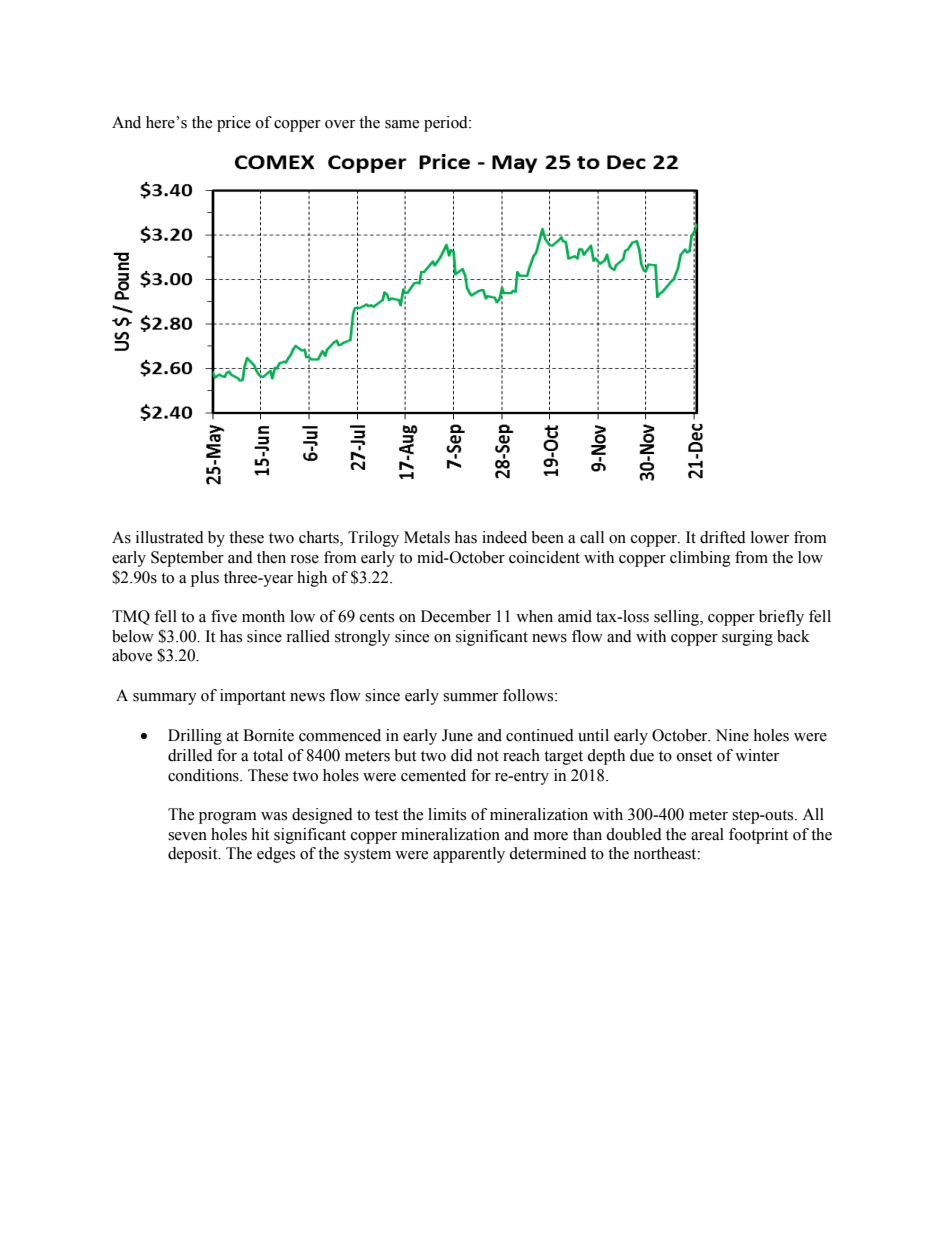  What do you see at coordinates (447, 124) in the page?
I see `period` at bounding box center [447, 124].
